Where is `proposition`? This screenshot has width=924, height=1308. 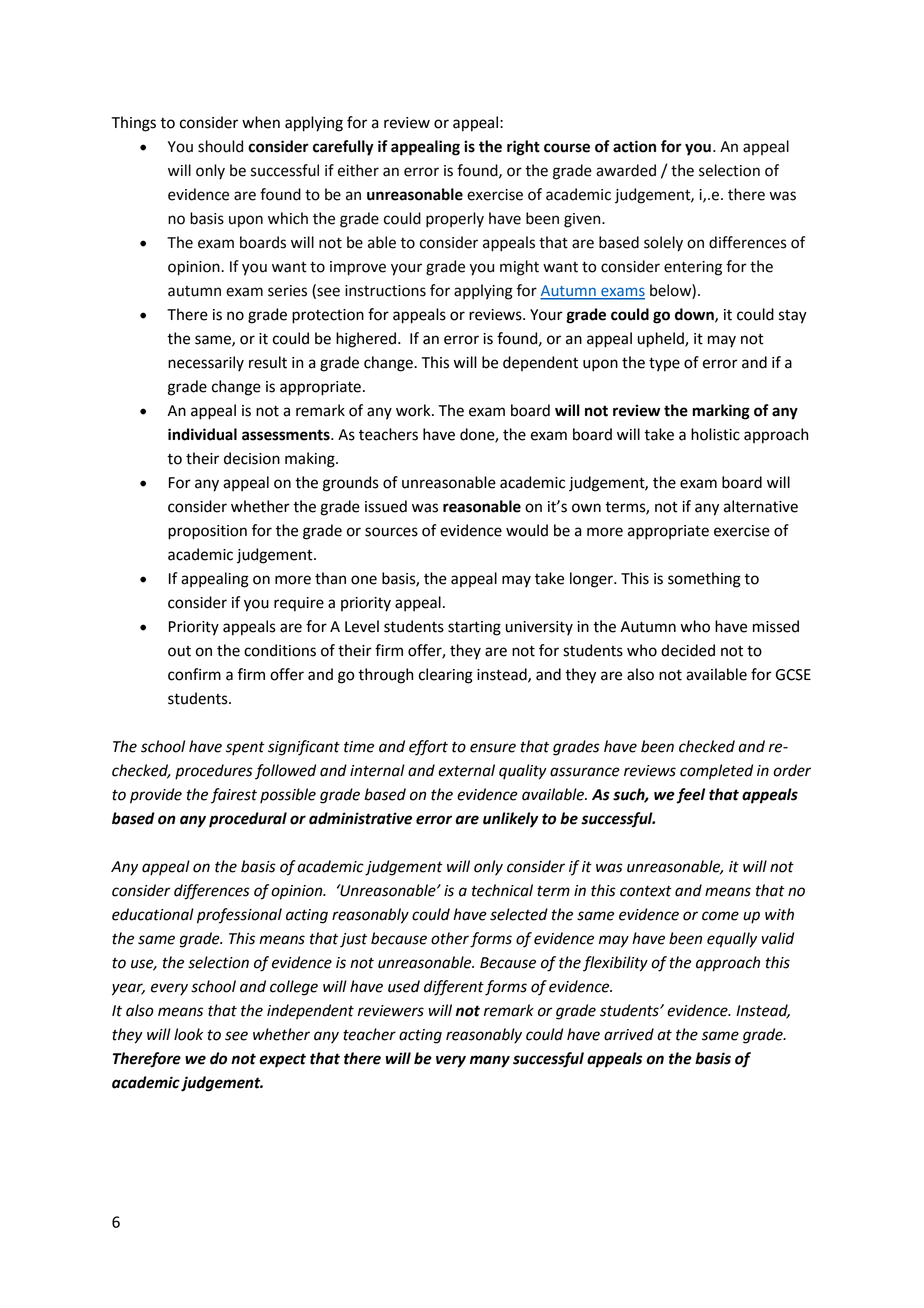 proposition is located at coordinates (207, 532).
